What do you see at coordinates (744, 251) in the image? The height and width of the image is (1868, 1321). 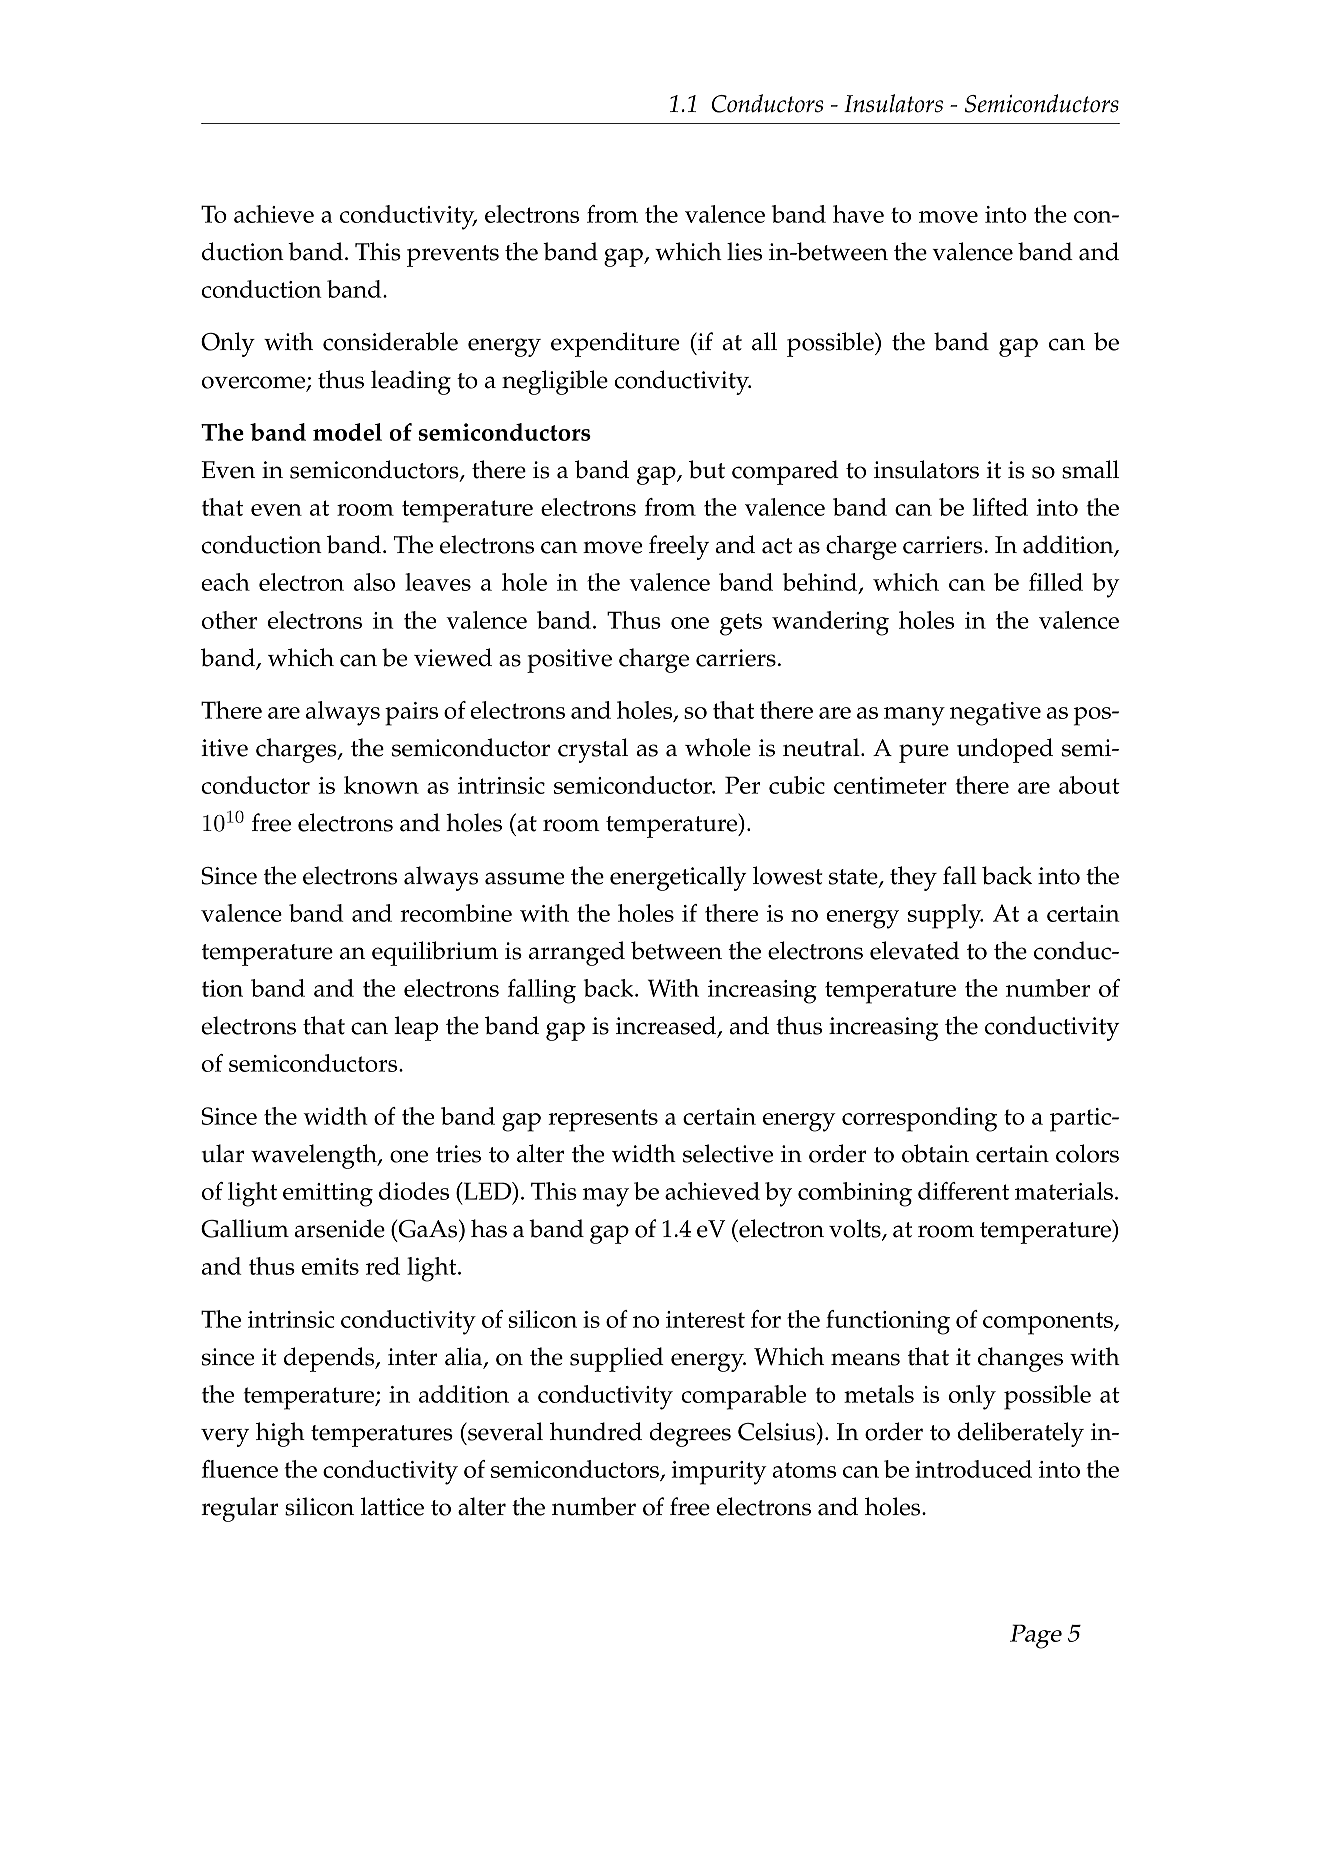 I see `lies` at bounding box center [744, 251].
